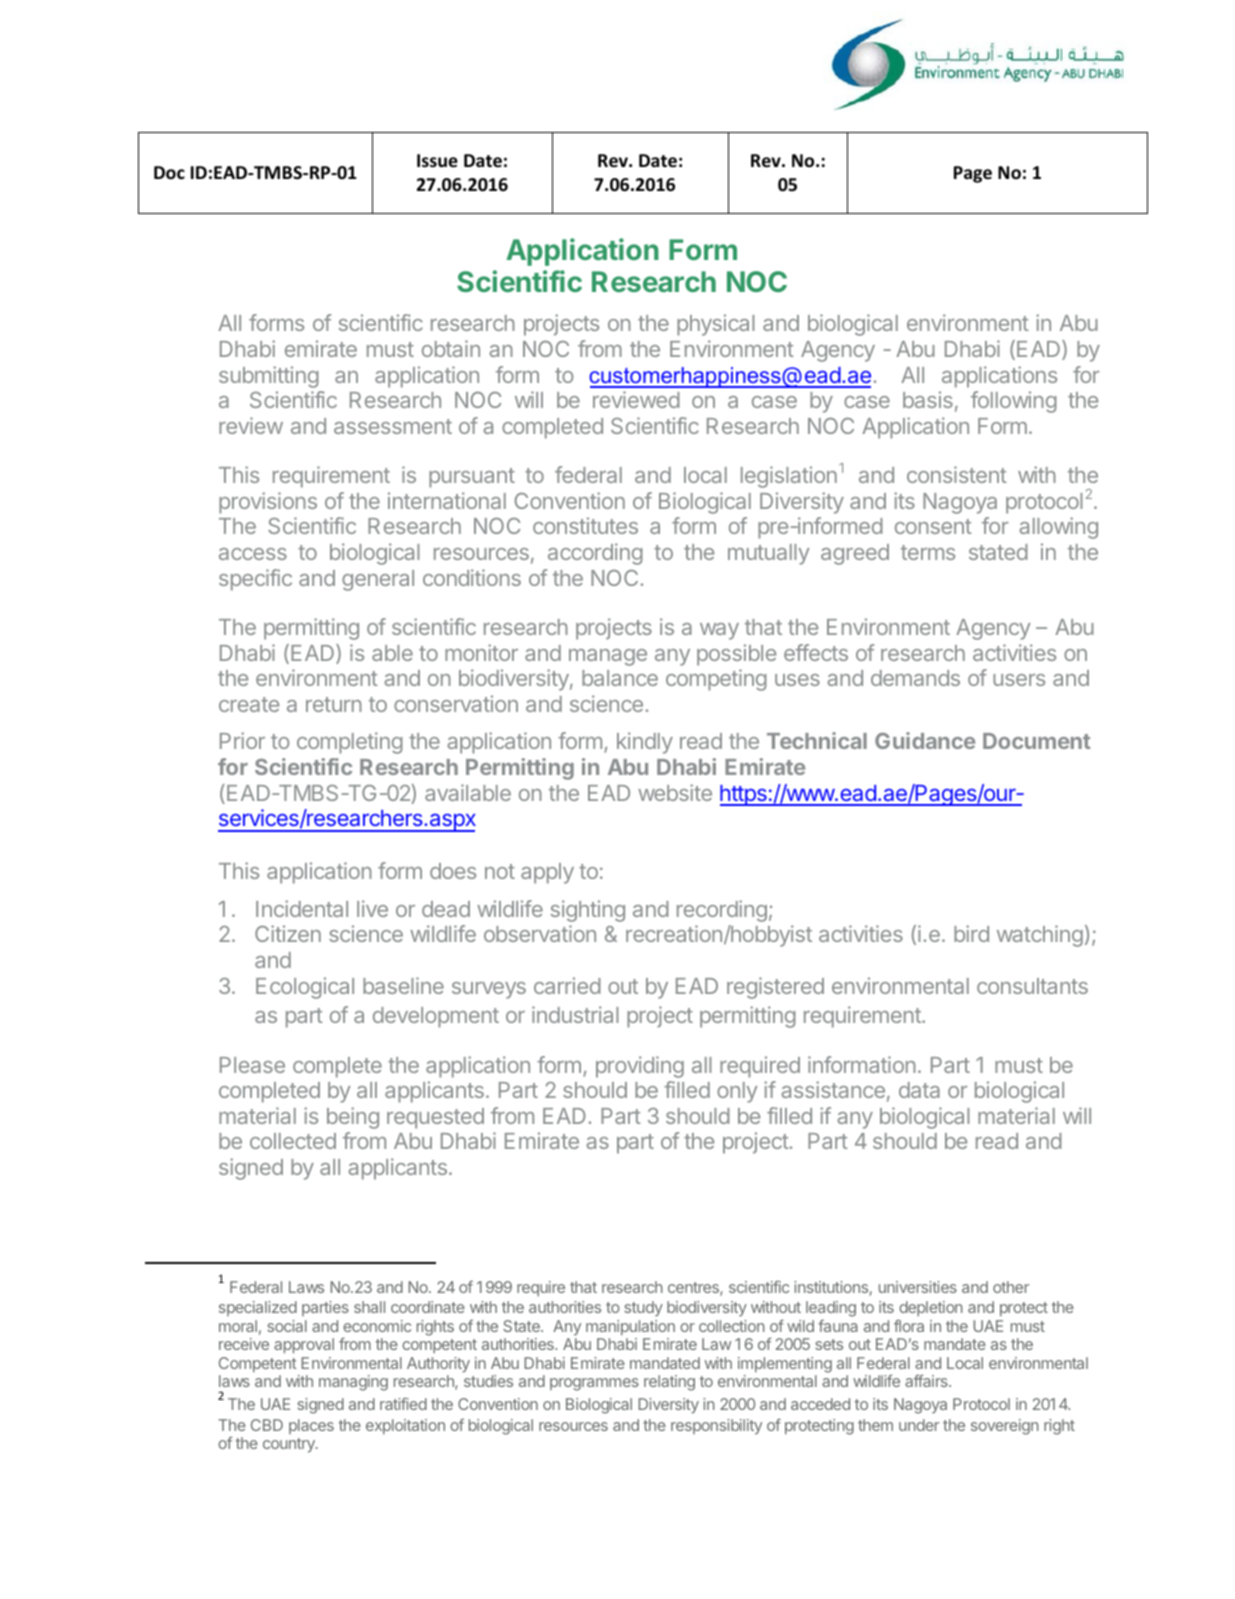  Describe the element at coordinates (437, 161) in the page. I see `Issue` at that location.
